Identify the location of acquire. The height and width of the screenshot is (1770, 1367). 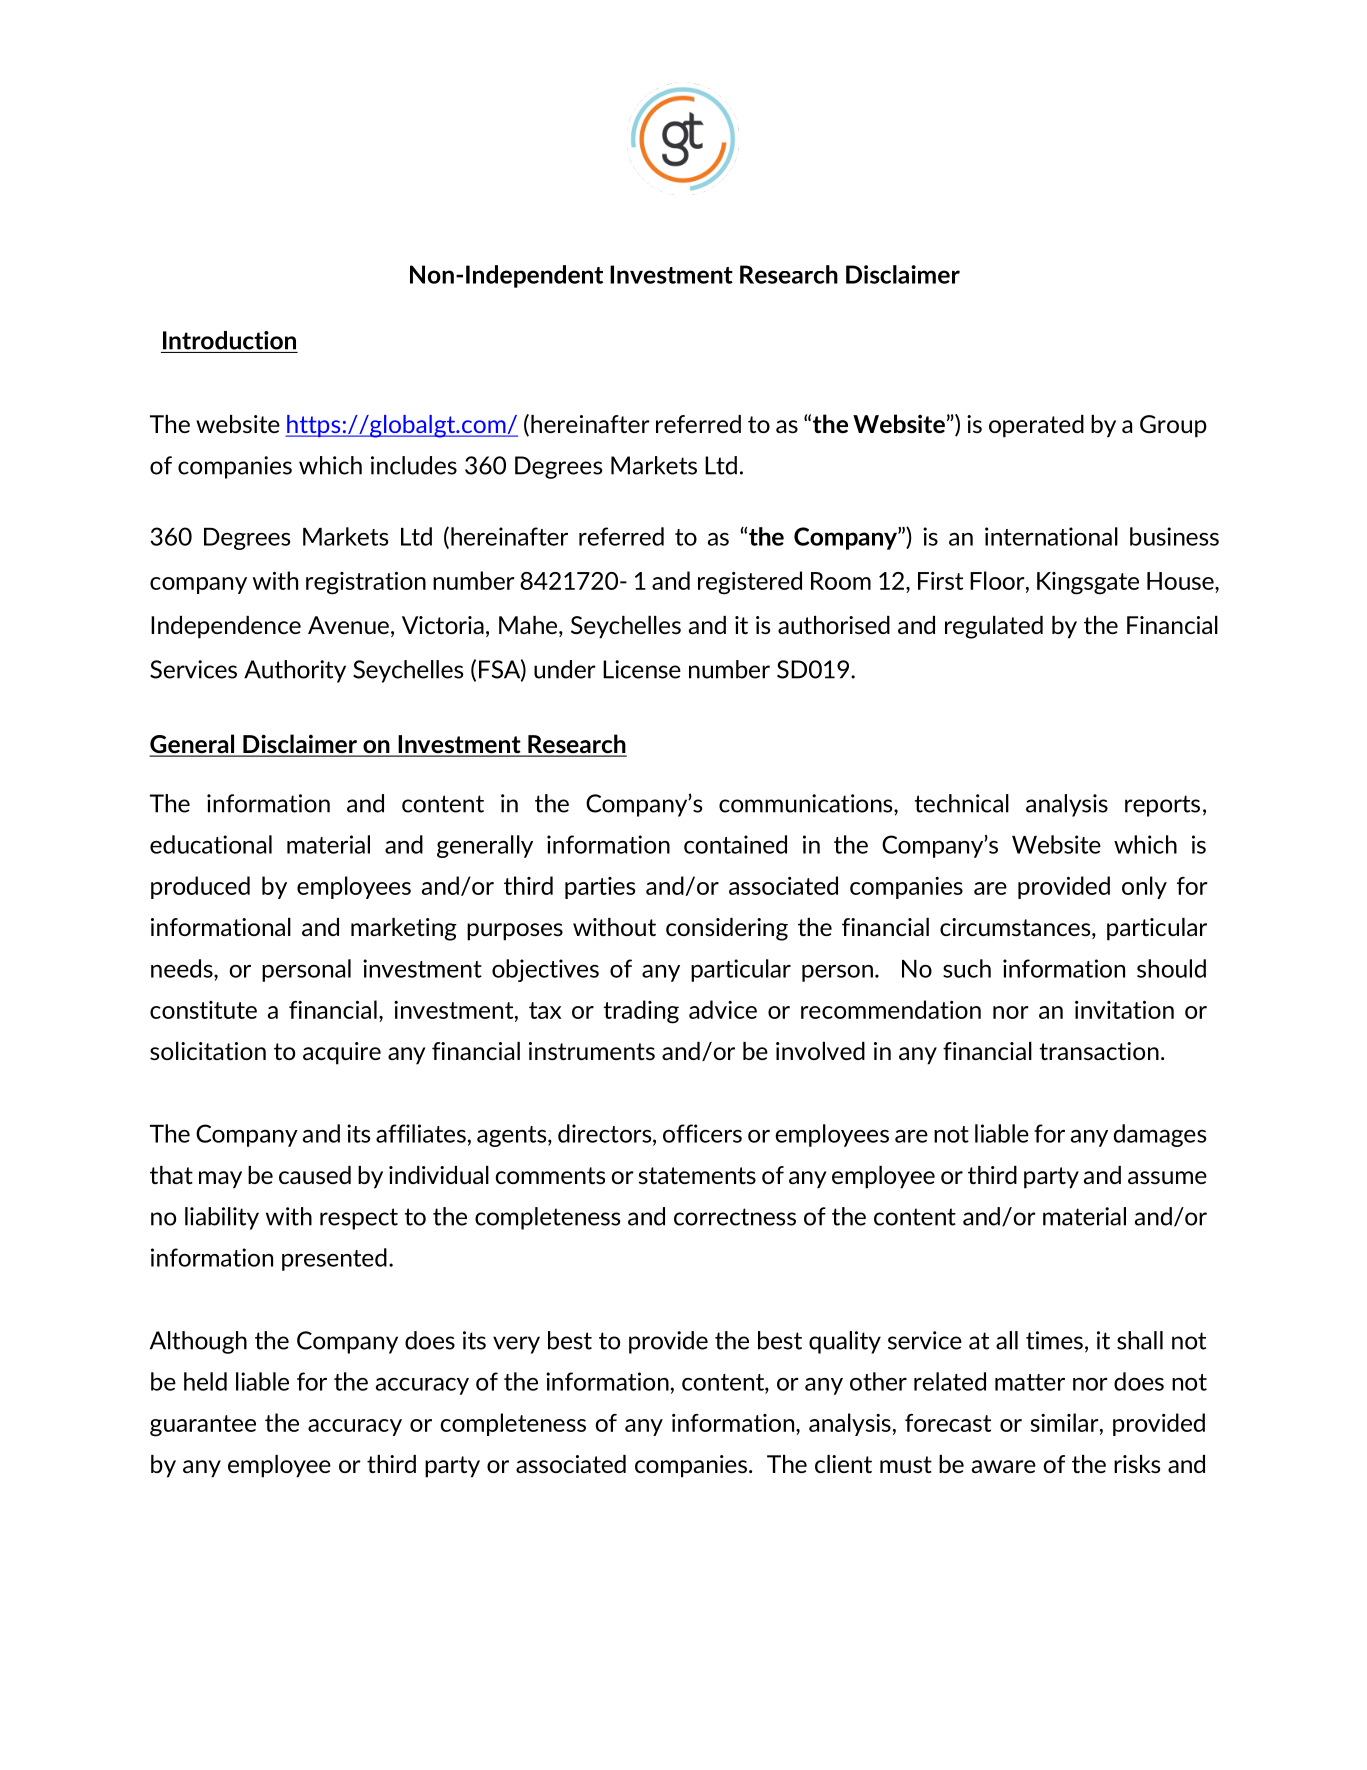
(342, 1053).
